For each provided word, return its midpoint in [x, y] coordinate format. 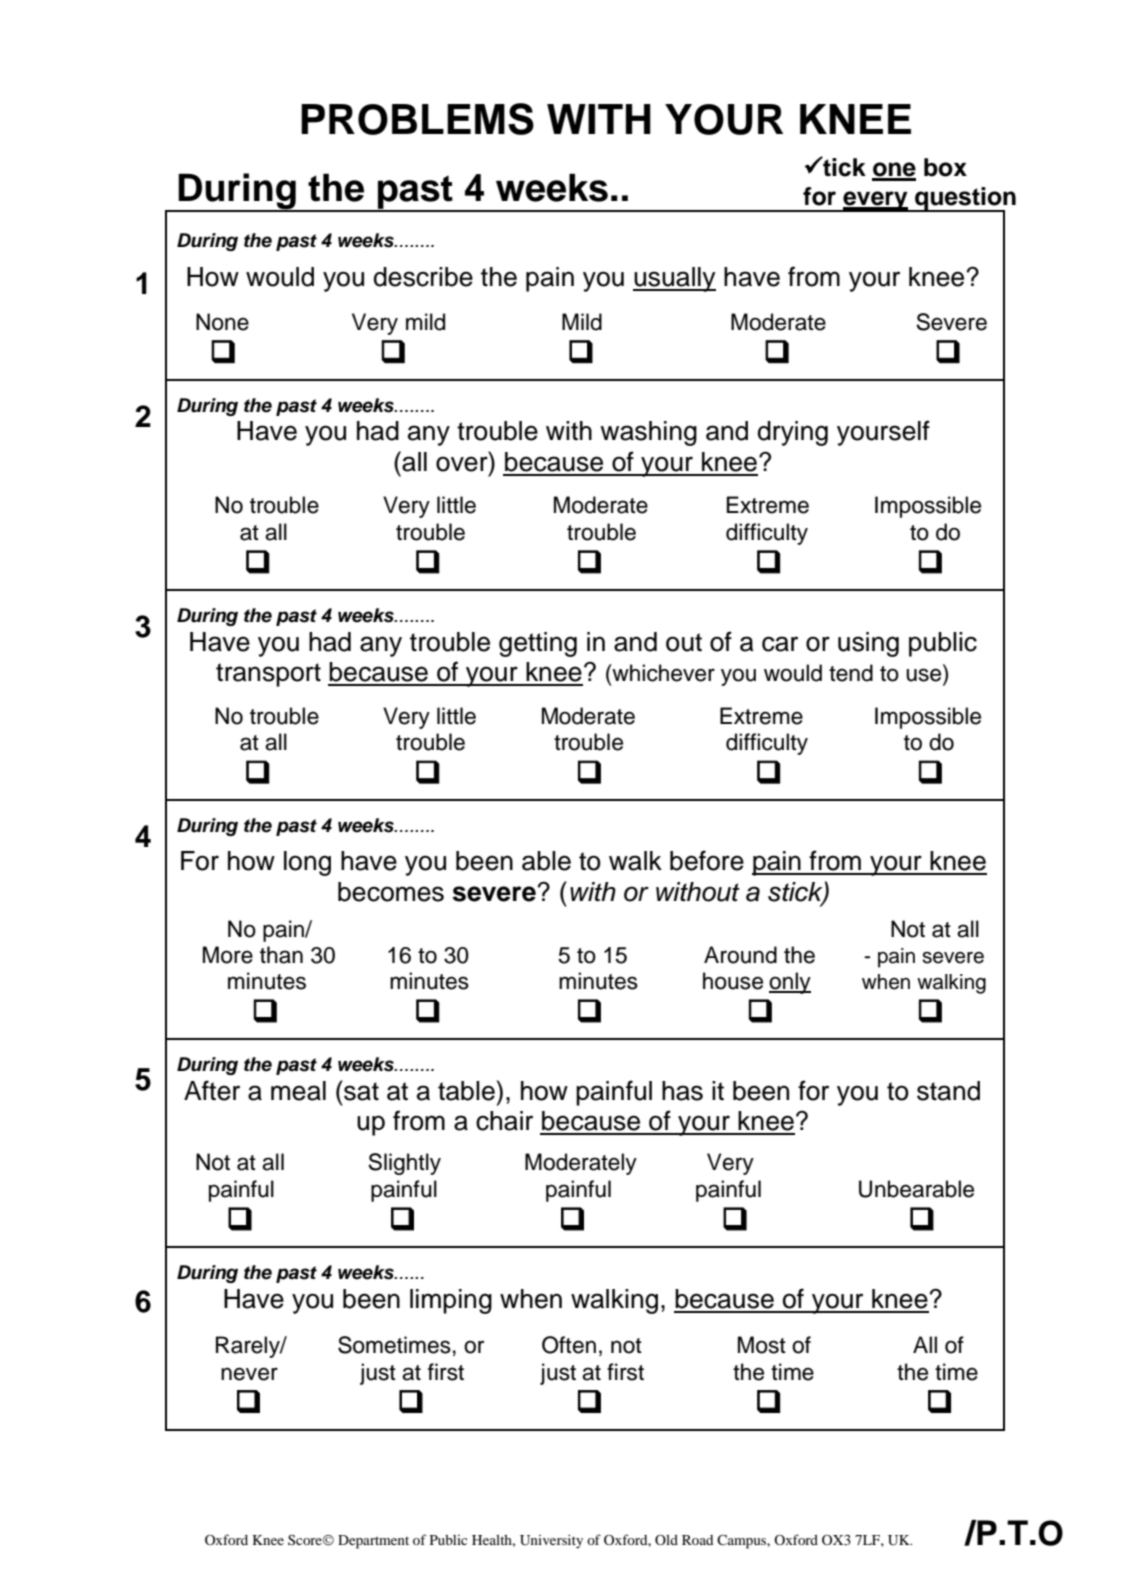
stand [948, 1091]
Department [373, 1542]
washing [648, 433]
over [463, 464]
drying [793, 433]
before [707, 860]
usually [674, 279]
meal [298, 1091]
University [551, 1542]
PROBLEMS [417, 119]
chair [504, 1121]
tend [851, 673]
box [945, 167]
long [307, 863]
